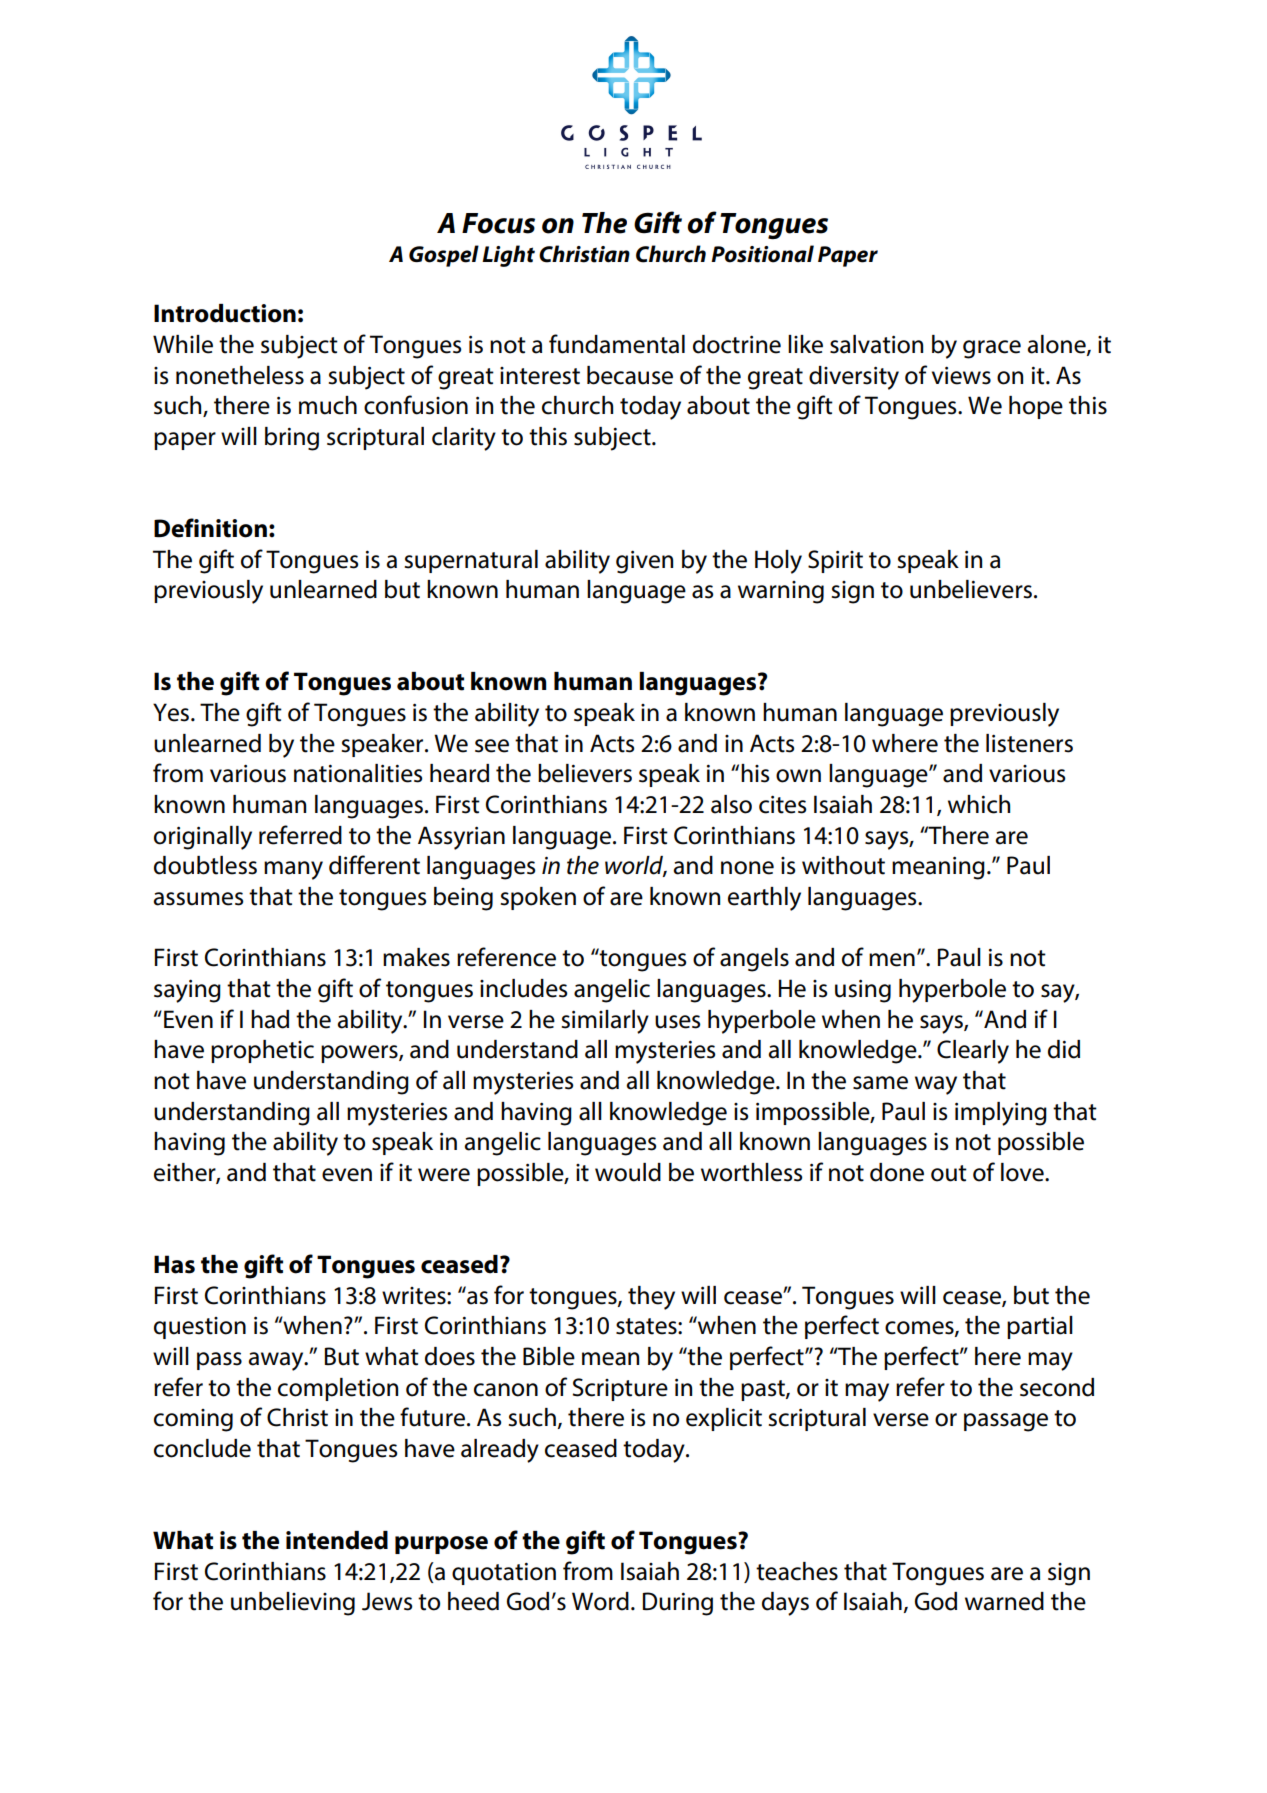  Describe the element at coordinates (992, 349) in the image. I see `grace` at that location.
